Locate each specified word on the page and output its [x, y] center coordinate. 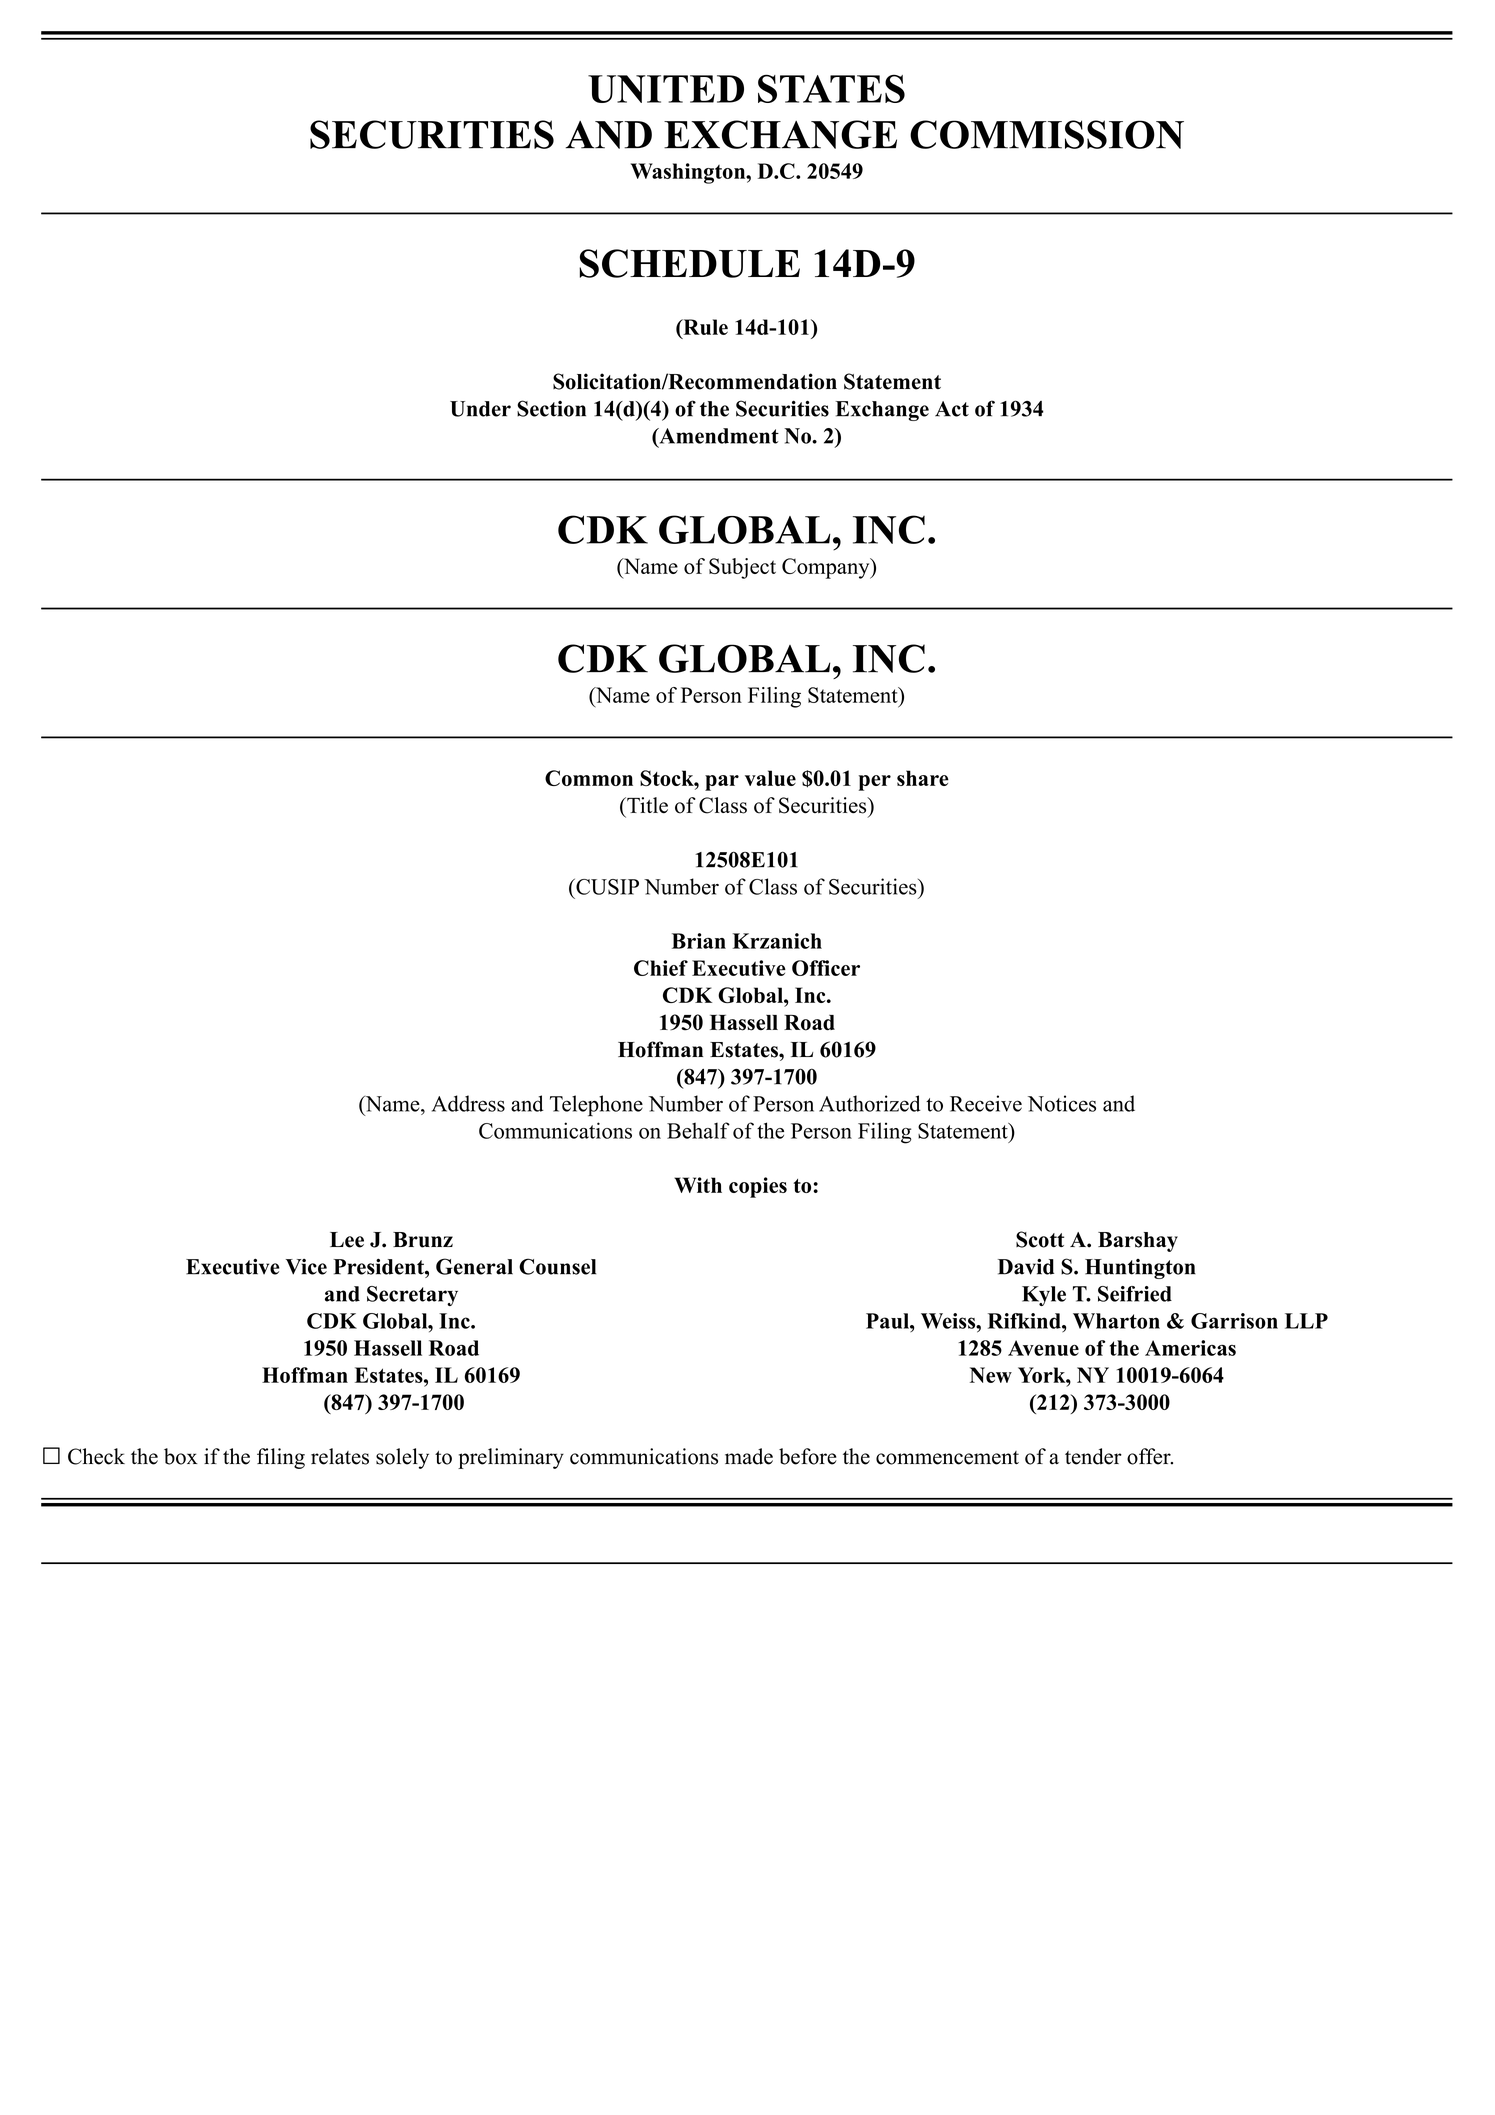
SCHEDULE [689, 263]
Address [468, 1103]
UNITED [666, 89]
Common [589, 778]
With [698, 1185]
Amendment [718, 436]
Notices [1062, 1103]
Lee [347, 1240]
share [923, 778]
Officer [826, 968]
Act [952, 409]
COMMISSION [1047, 134]
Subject [742, 568]
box [181, 1456]
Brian [699, 941]
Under [480, 409]
